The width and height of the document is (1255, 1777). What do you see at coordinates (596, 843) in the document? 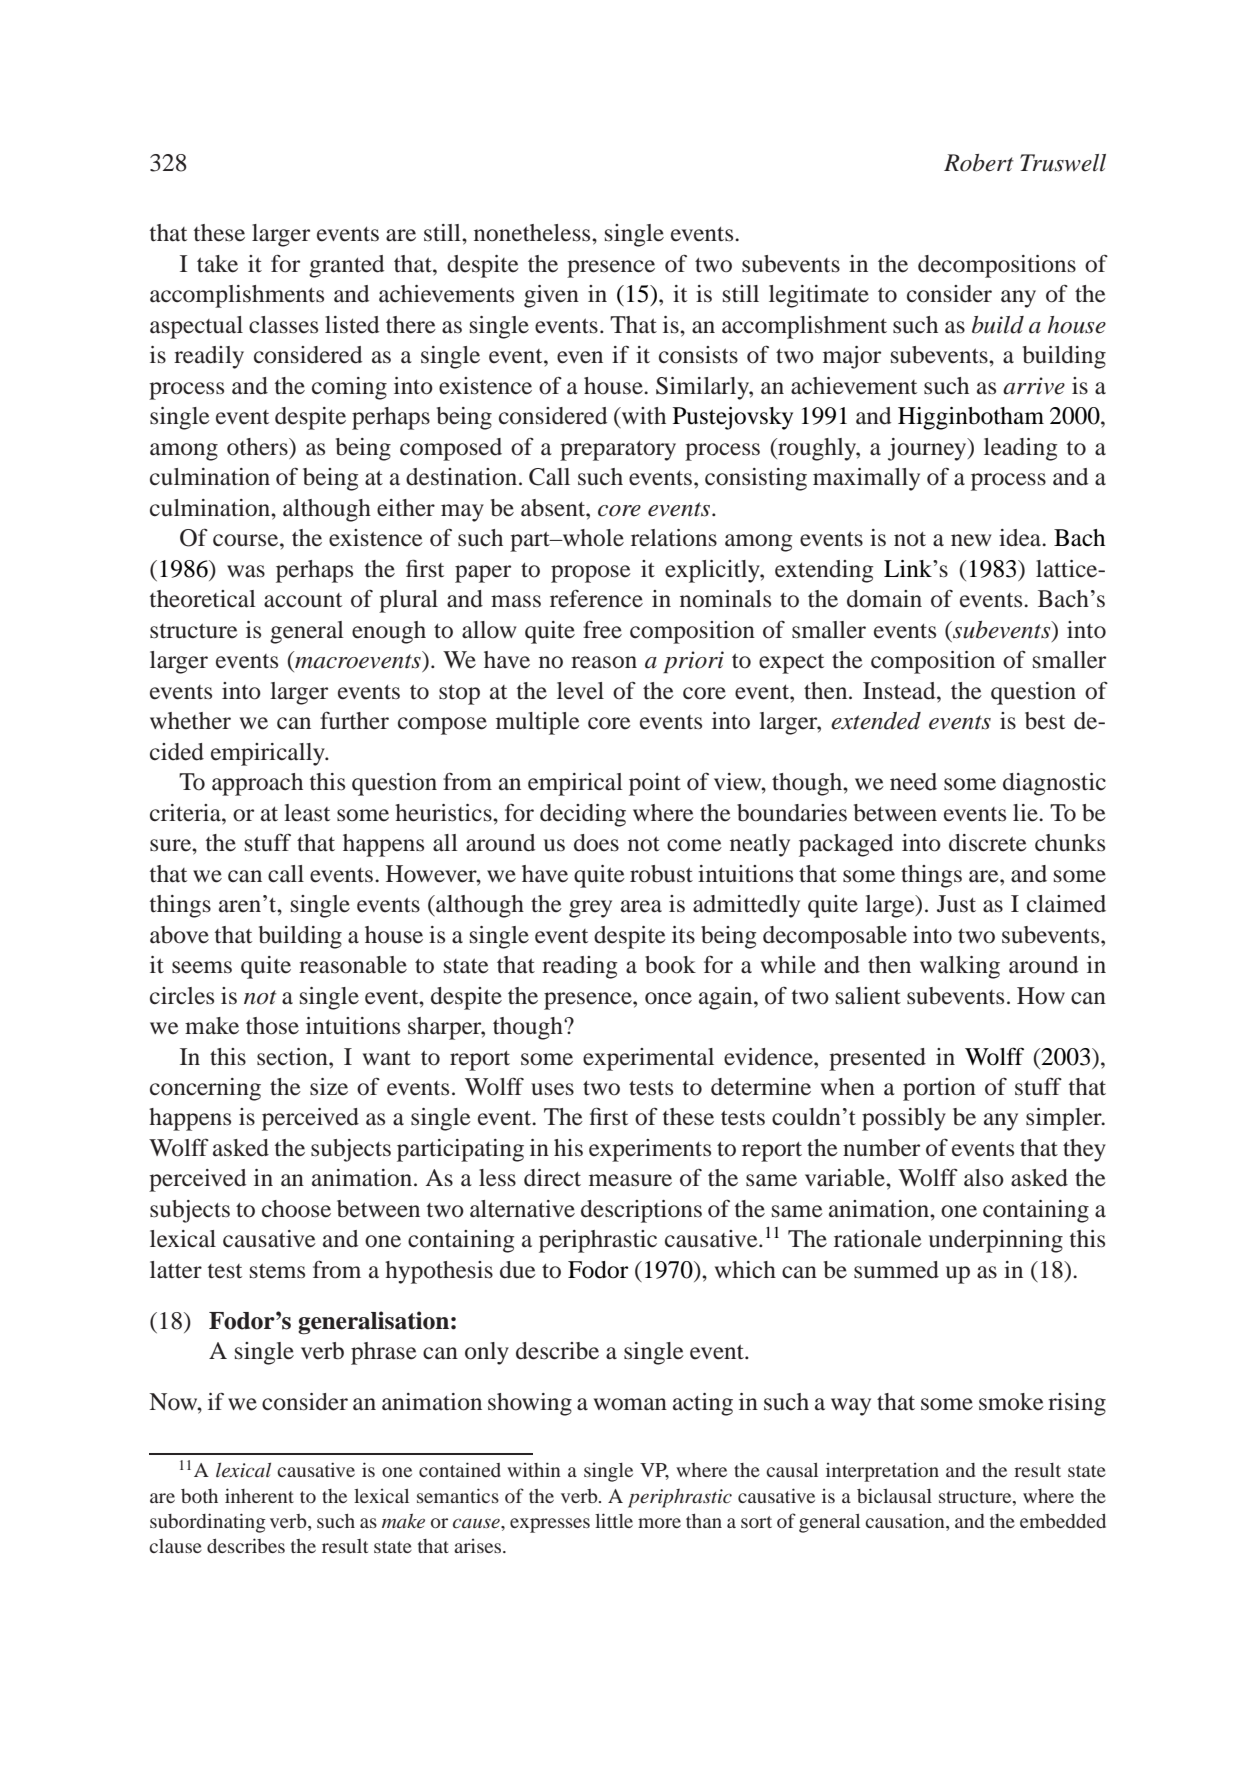
I see `does` at bounding box center [596, 843].
